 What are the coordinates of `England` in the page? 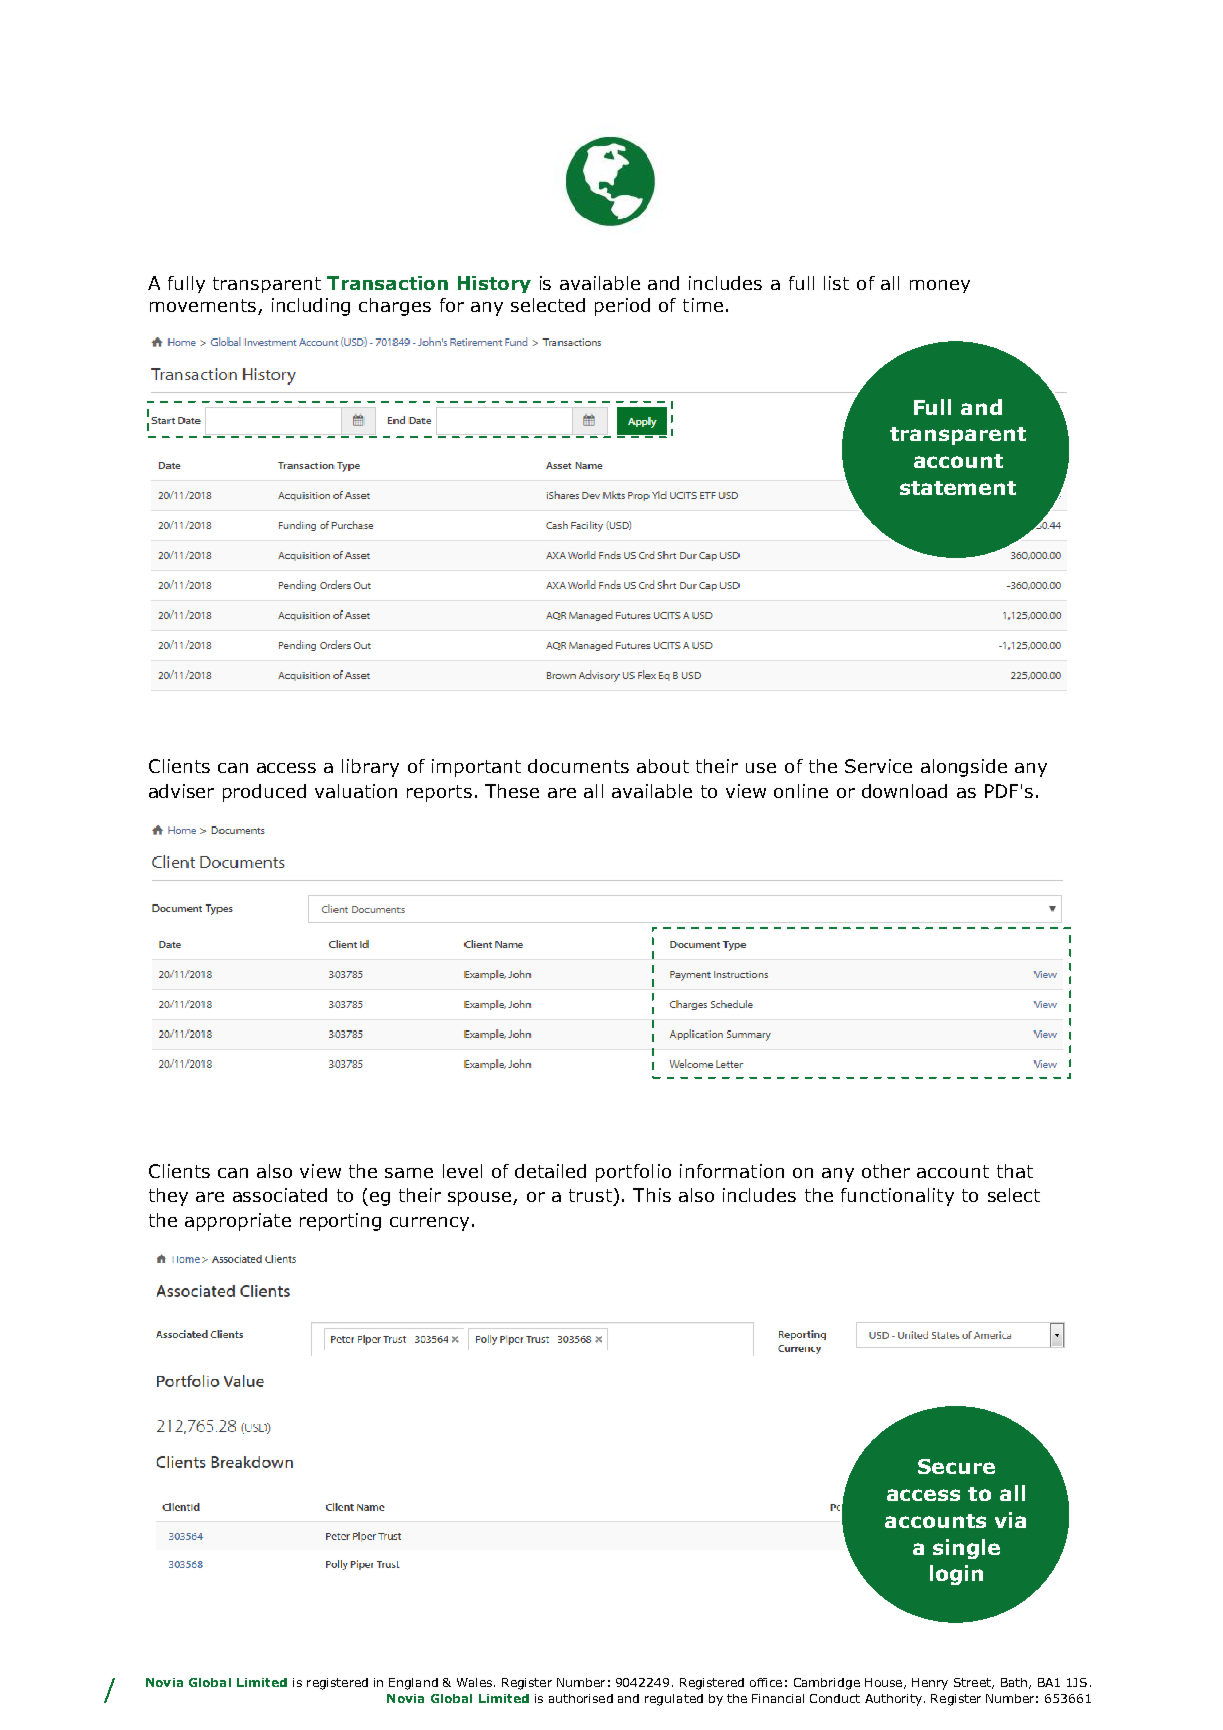 It's located at (413, 1684).
